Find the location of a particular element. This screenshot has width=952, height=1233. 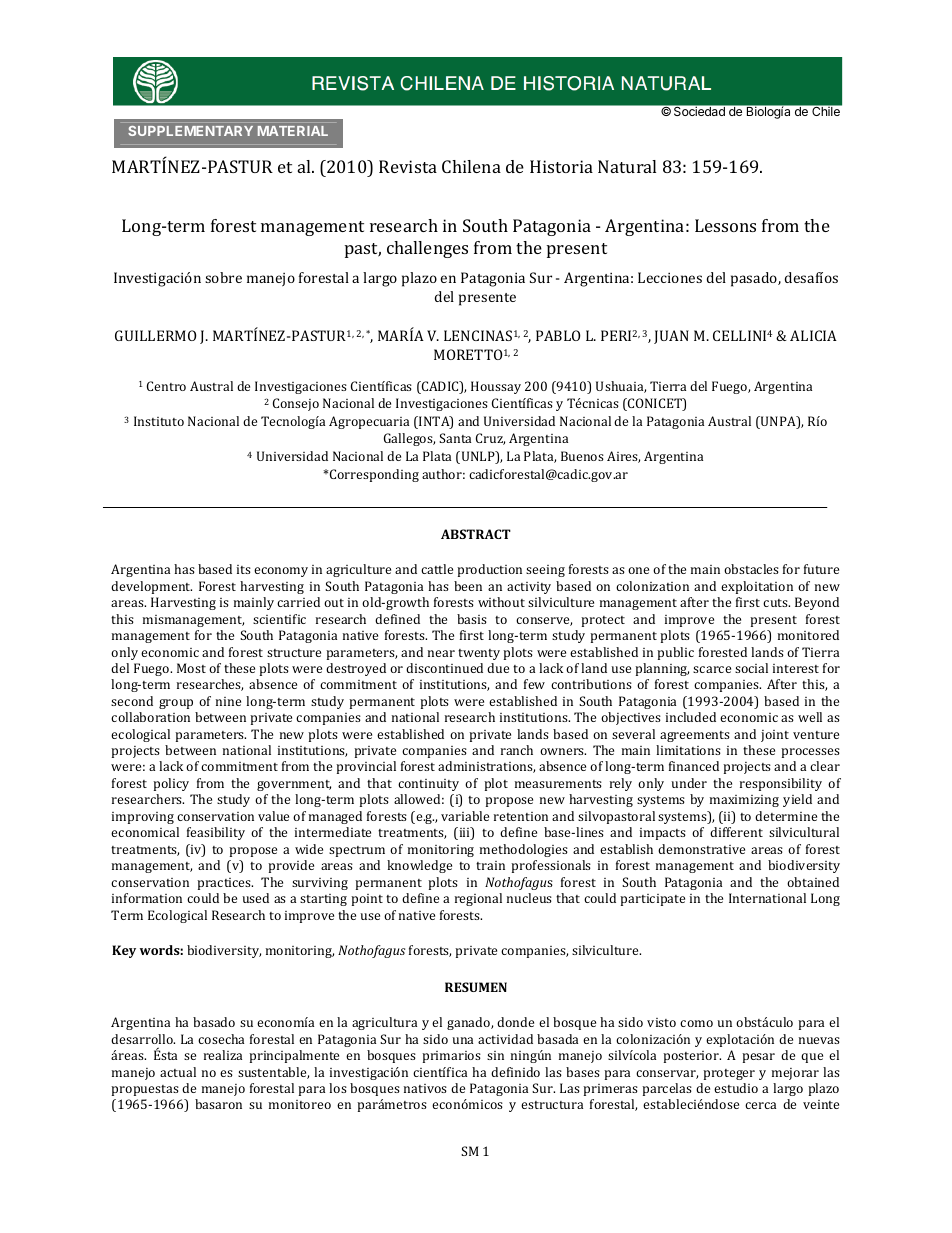

development is located at coordinates (151, 587).
